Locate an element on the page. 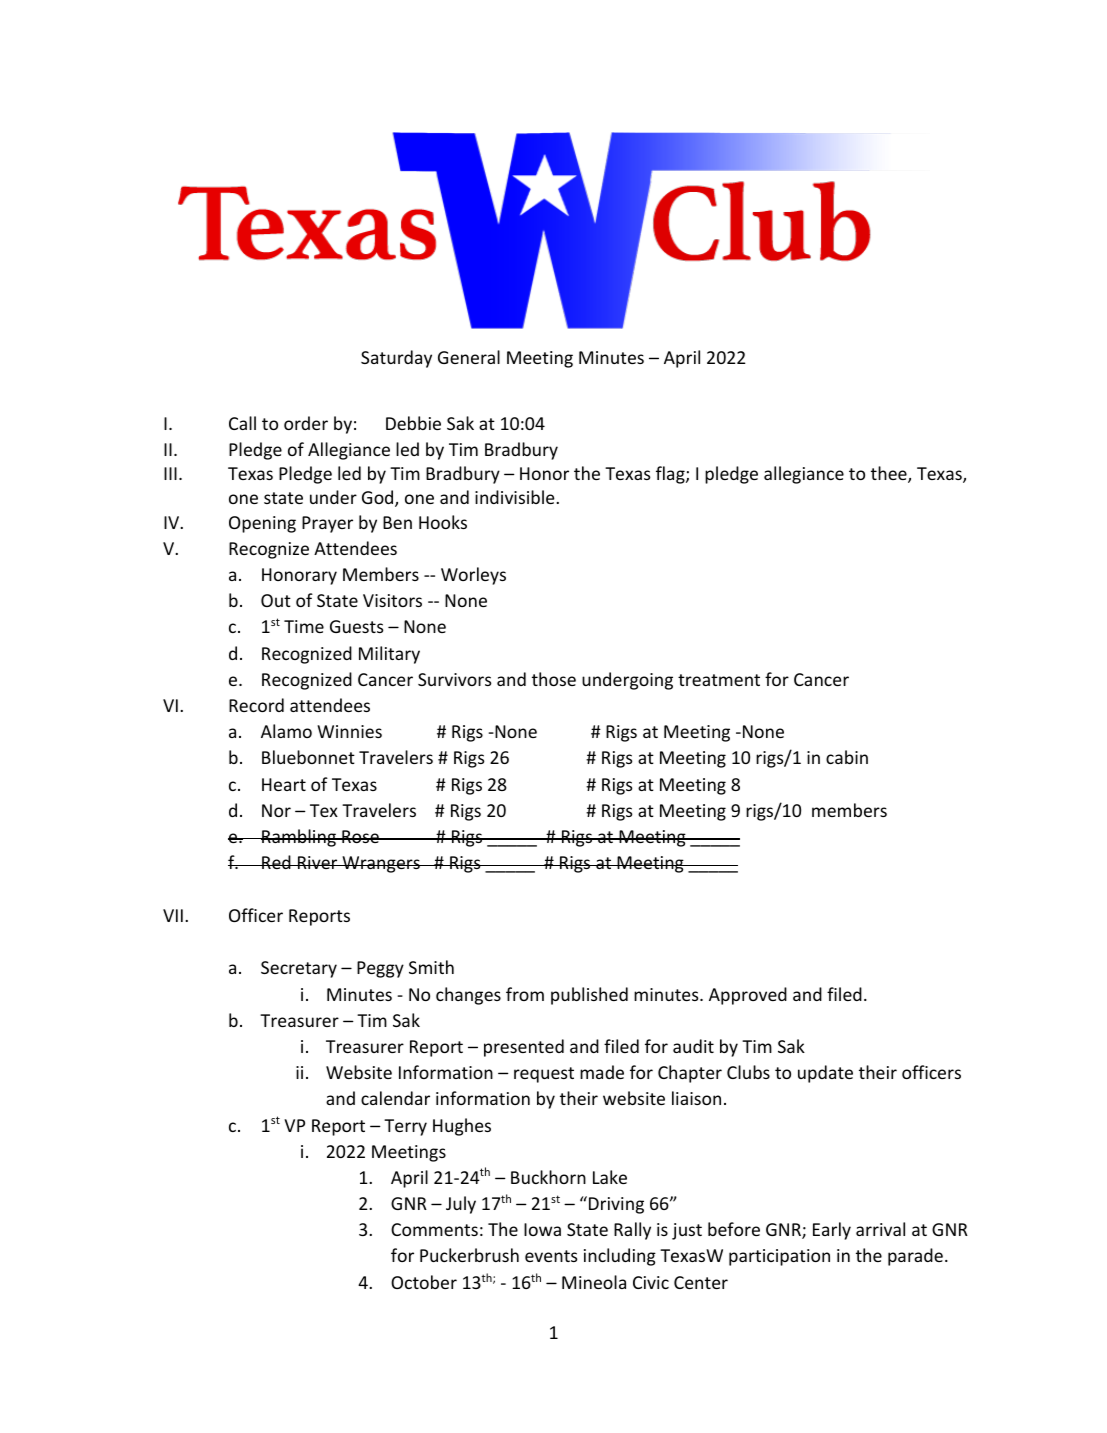 This document has width=1107, height=1433. General is located at coordinates (469, 357).
